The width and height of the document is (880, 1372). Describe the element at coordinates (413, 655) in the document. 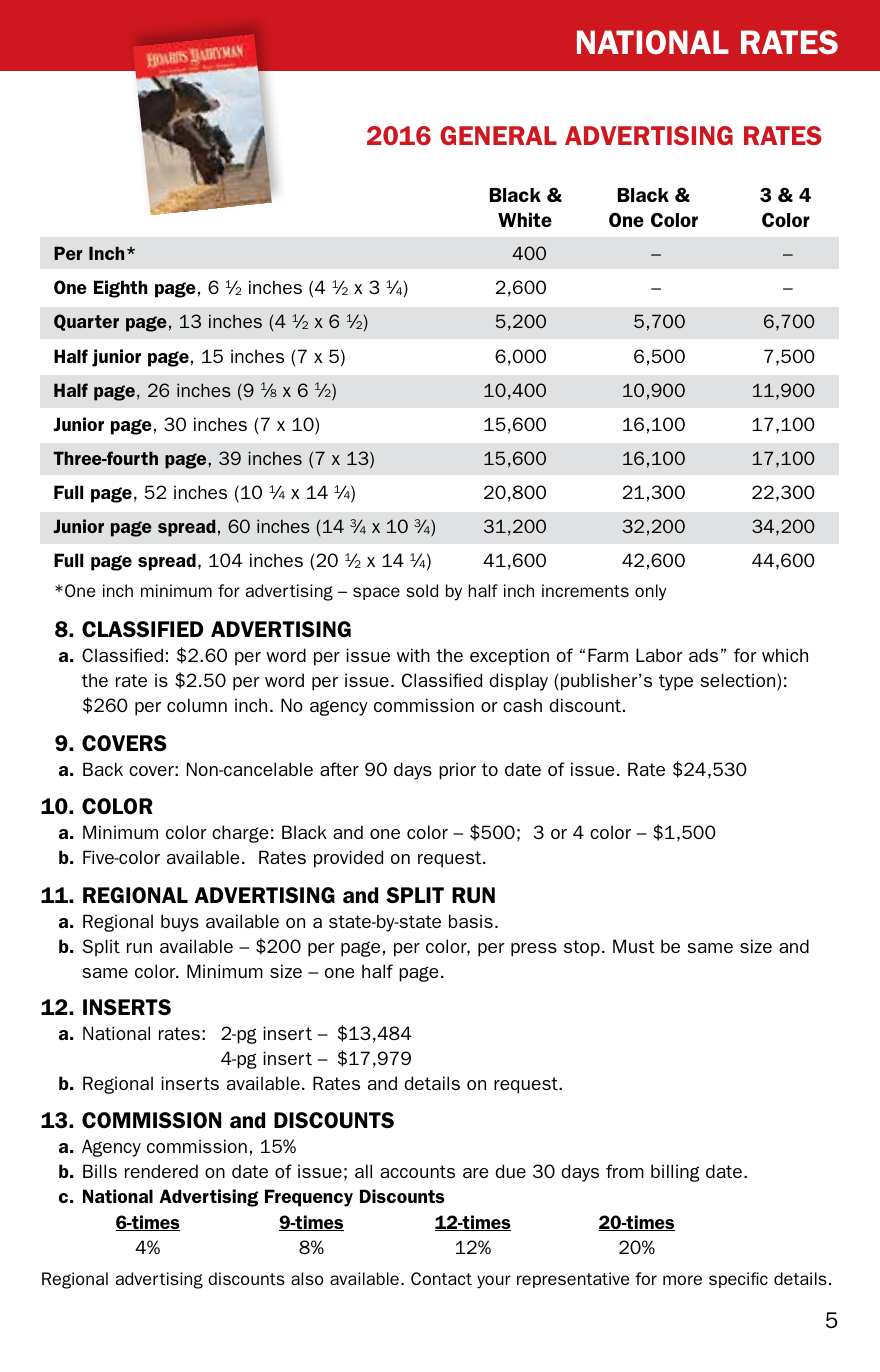

I see `with` at that location.
